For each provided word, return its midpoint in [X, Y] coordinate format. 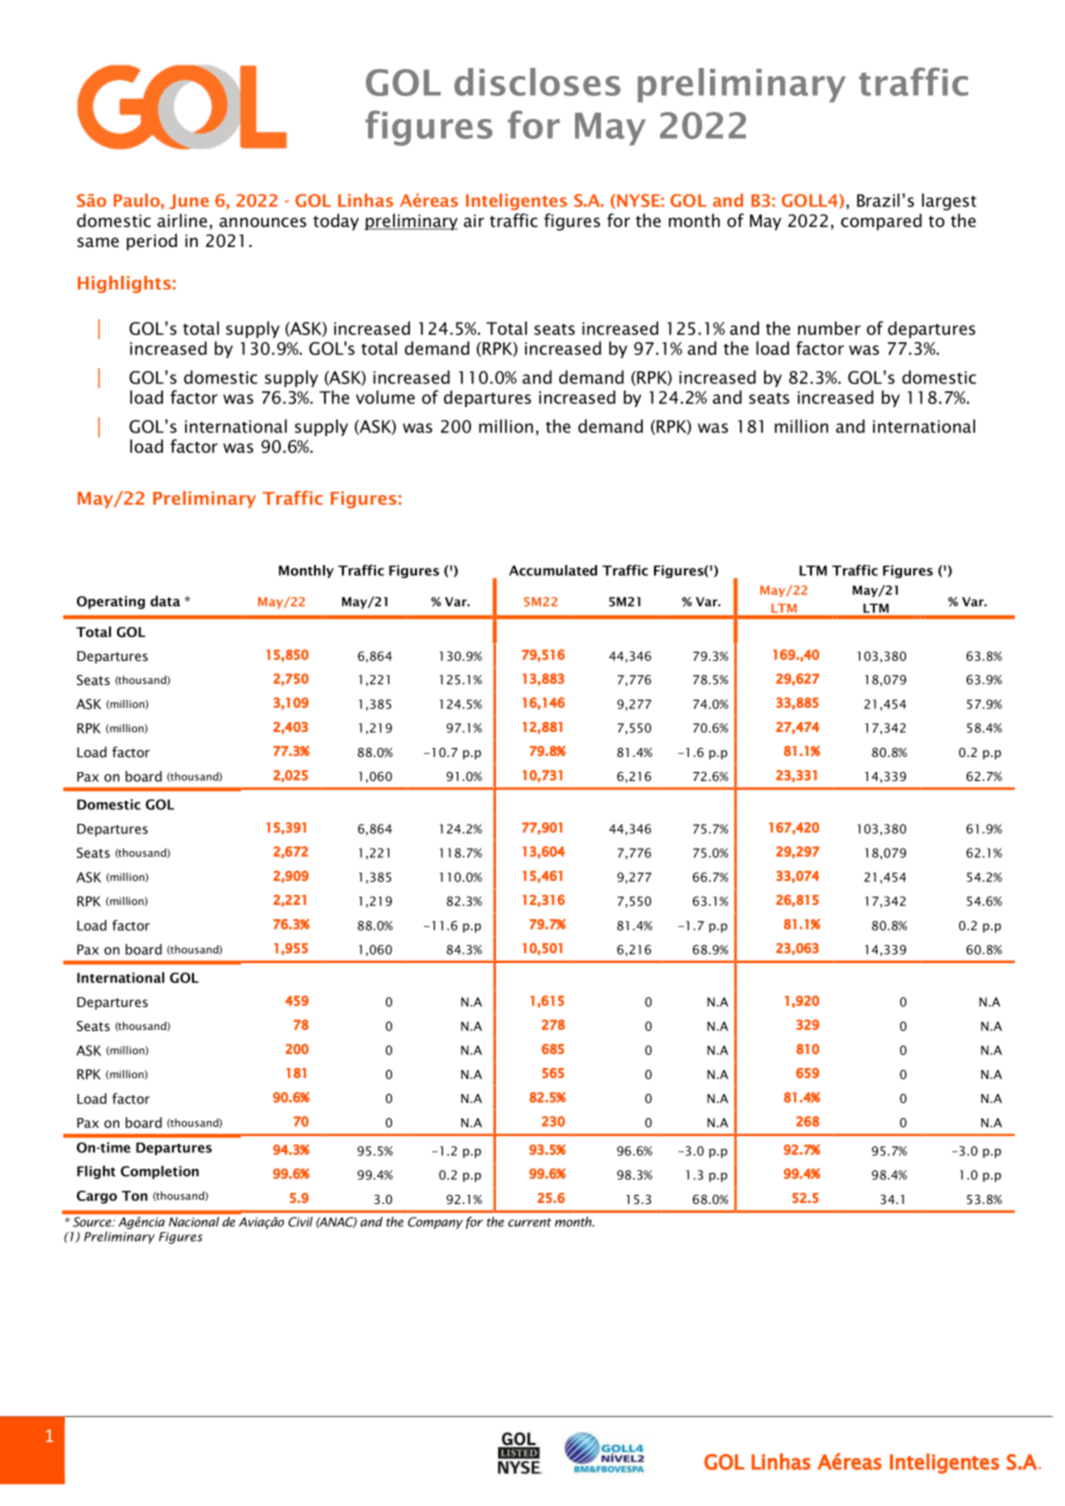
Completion [160, 1172]
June [189, 201]
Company [435, 1223]
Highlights [124, 284]
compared [881, 222]
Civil [300, 1222]
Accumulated [553, 570]
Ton [135, 1196]
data [165, 601]
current [529, 1222]
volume [385, 397]
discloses [537, 82]
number [829, 328]
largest [949, 202]
